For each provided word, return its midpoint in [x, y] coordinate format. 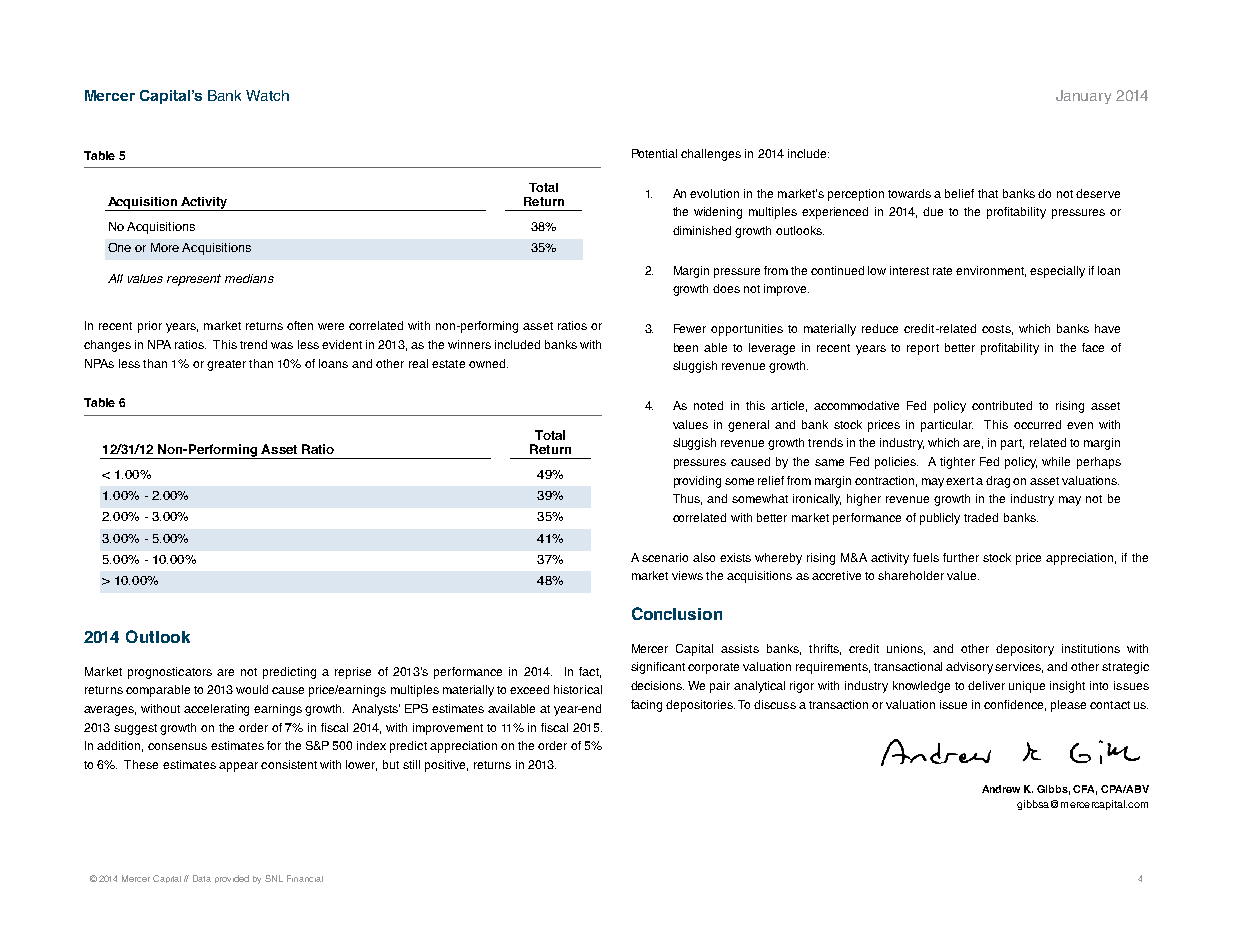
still [411, 764]
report [923, 349]
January [1083, 97]
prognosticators [170, 673]
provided [232, 879]
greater [226, 365]
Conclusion [677, 613]
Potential [654, 153]
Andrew [1001, 789]
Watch [267, 95]
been [686, 347]
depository [1025, 650]
